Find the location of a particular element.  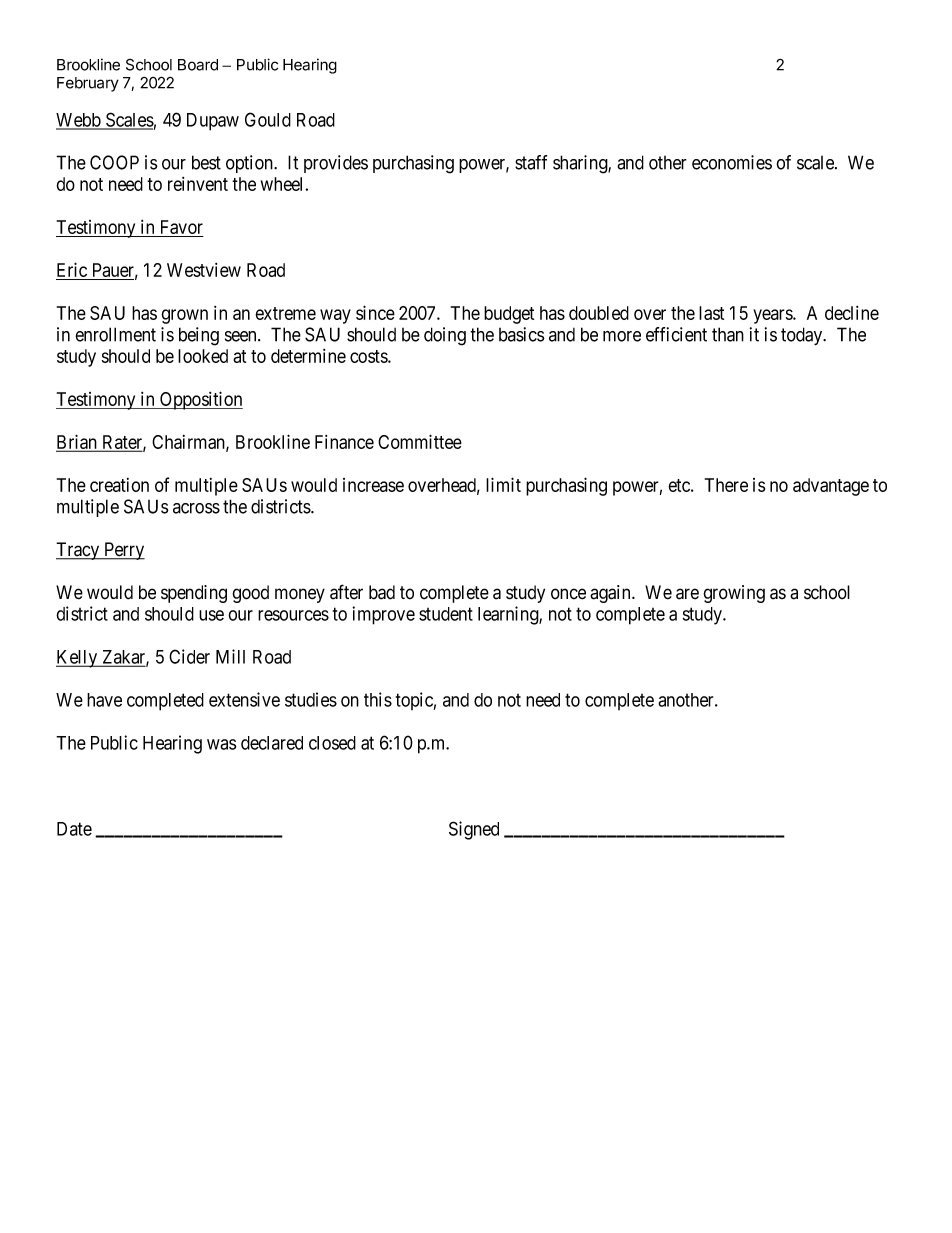

Committee is located at coordinates (420, 441).
